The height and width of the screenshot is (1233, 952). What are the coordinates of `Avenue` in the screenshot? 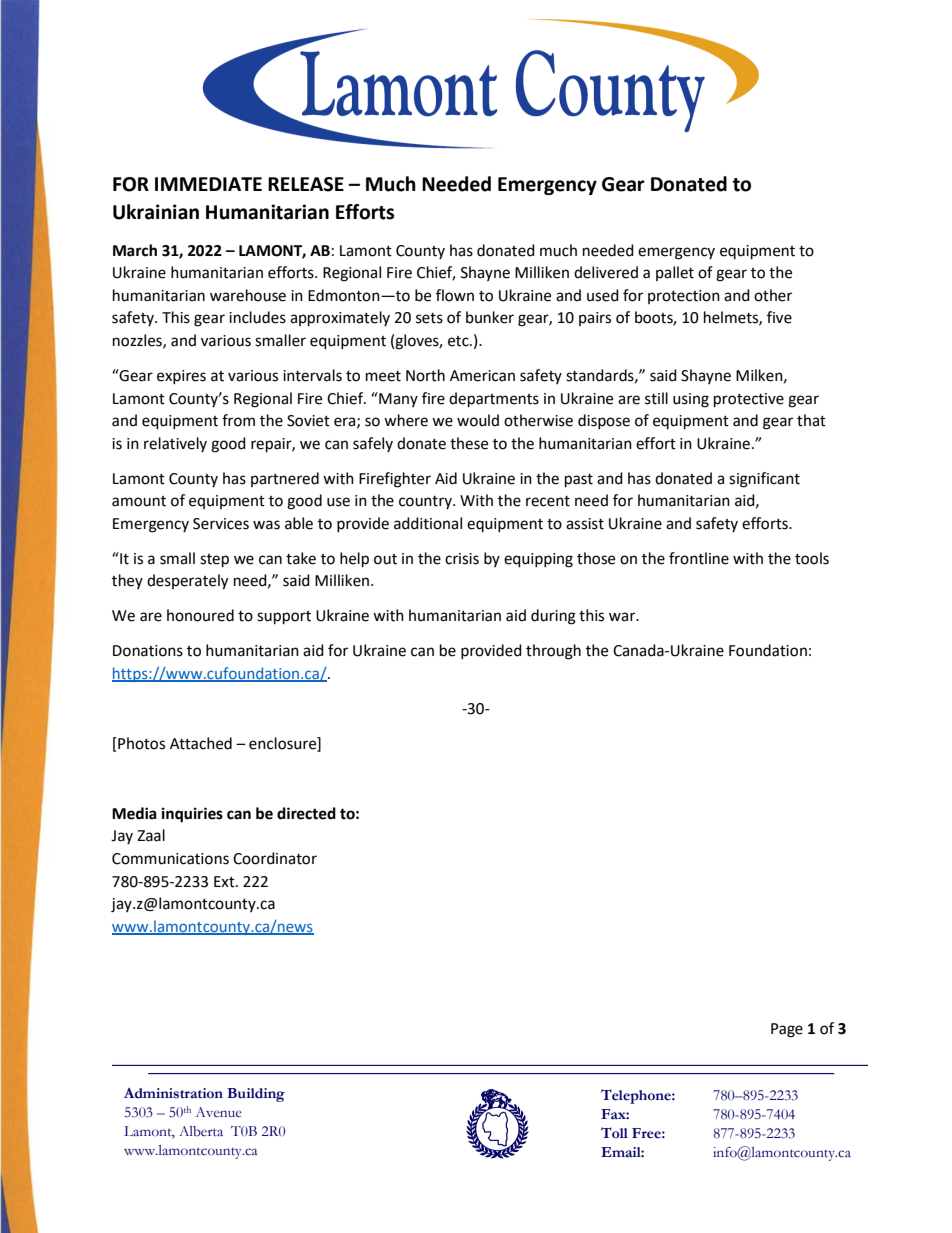 It's located at (219, 1112).
